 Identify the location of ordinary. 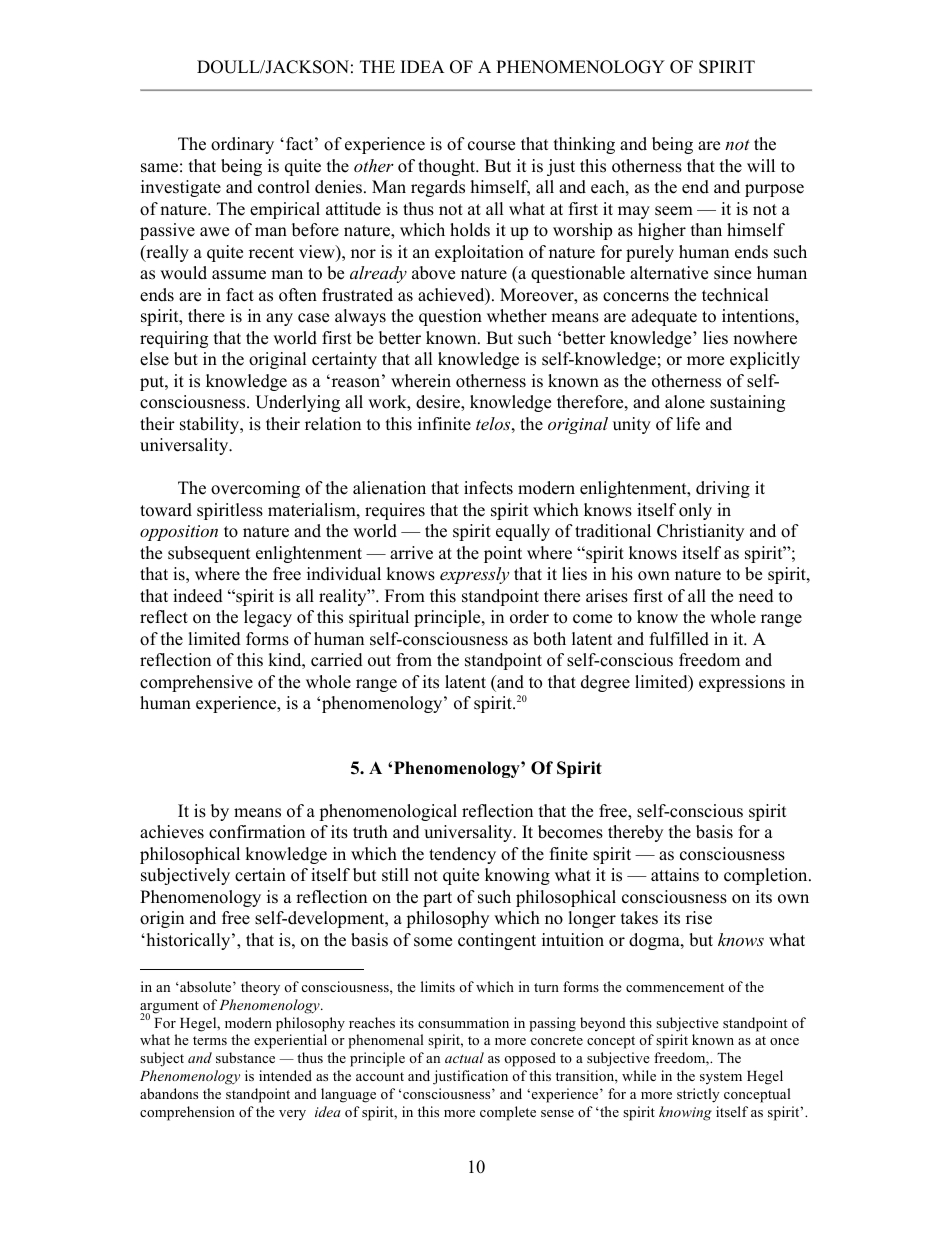
(242, 145).
